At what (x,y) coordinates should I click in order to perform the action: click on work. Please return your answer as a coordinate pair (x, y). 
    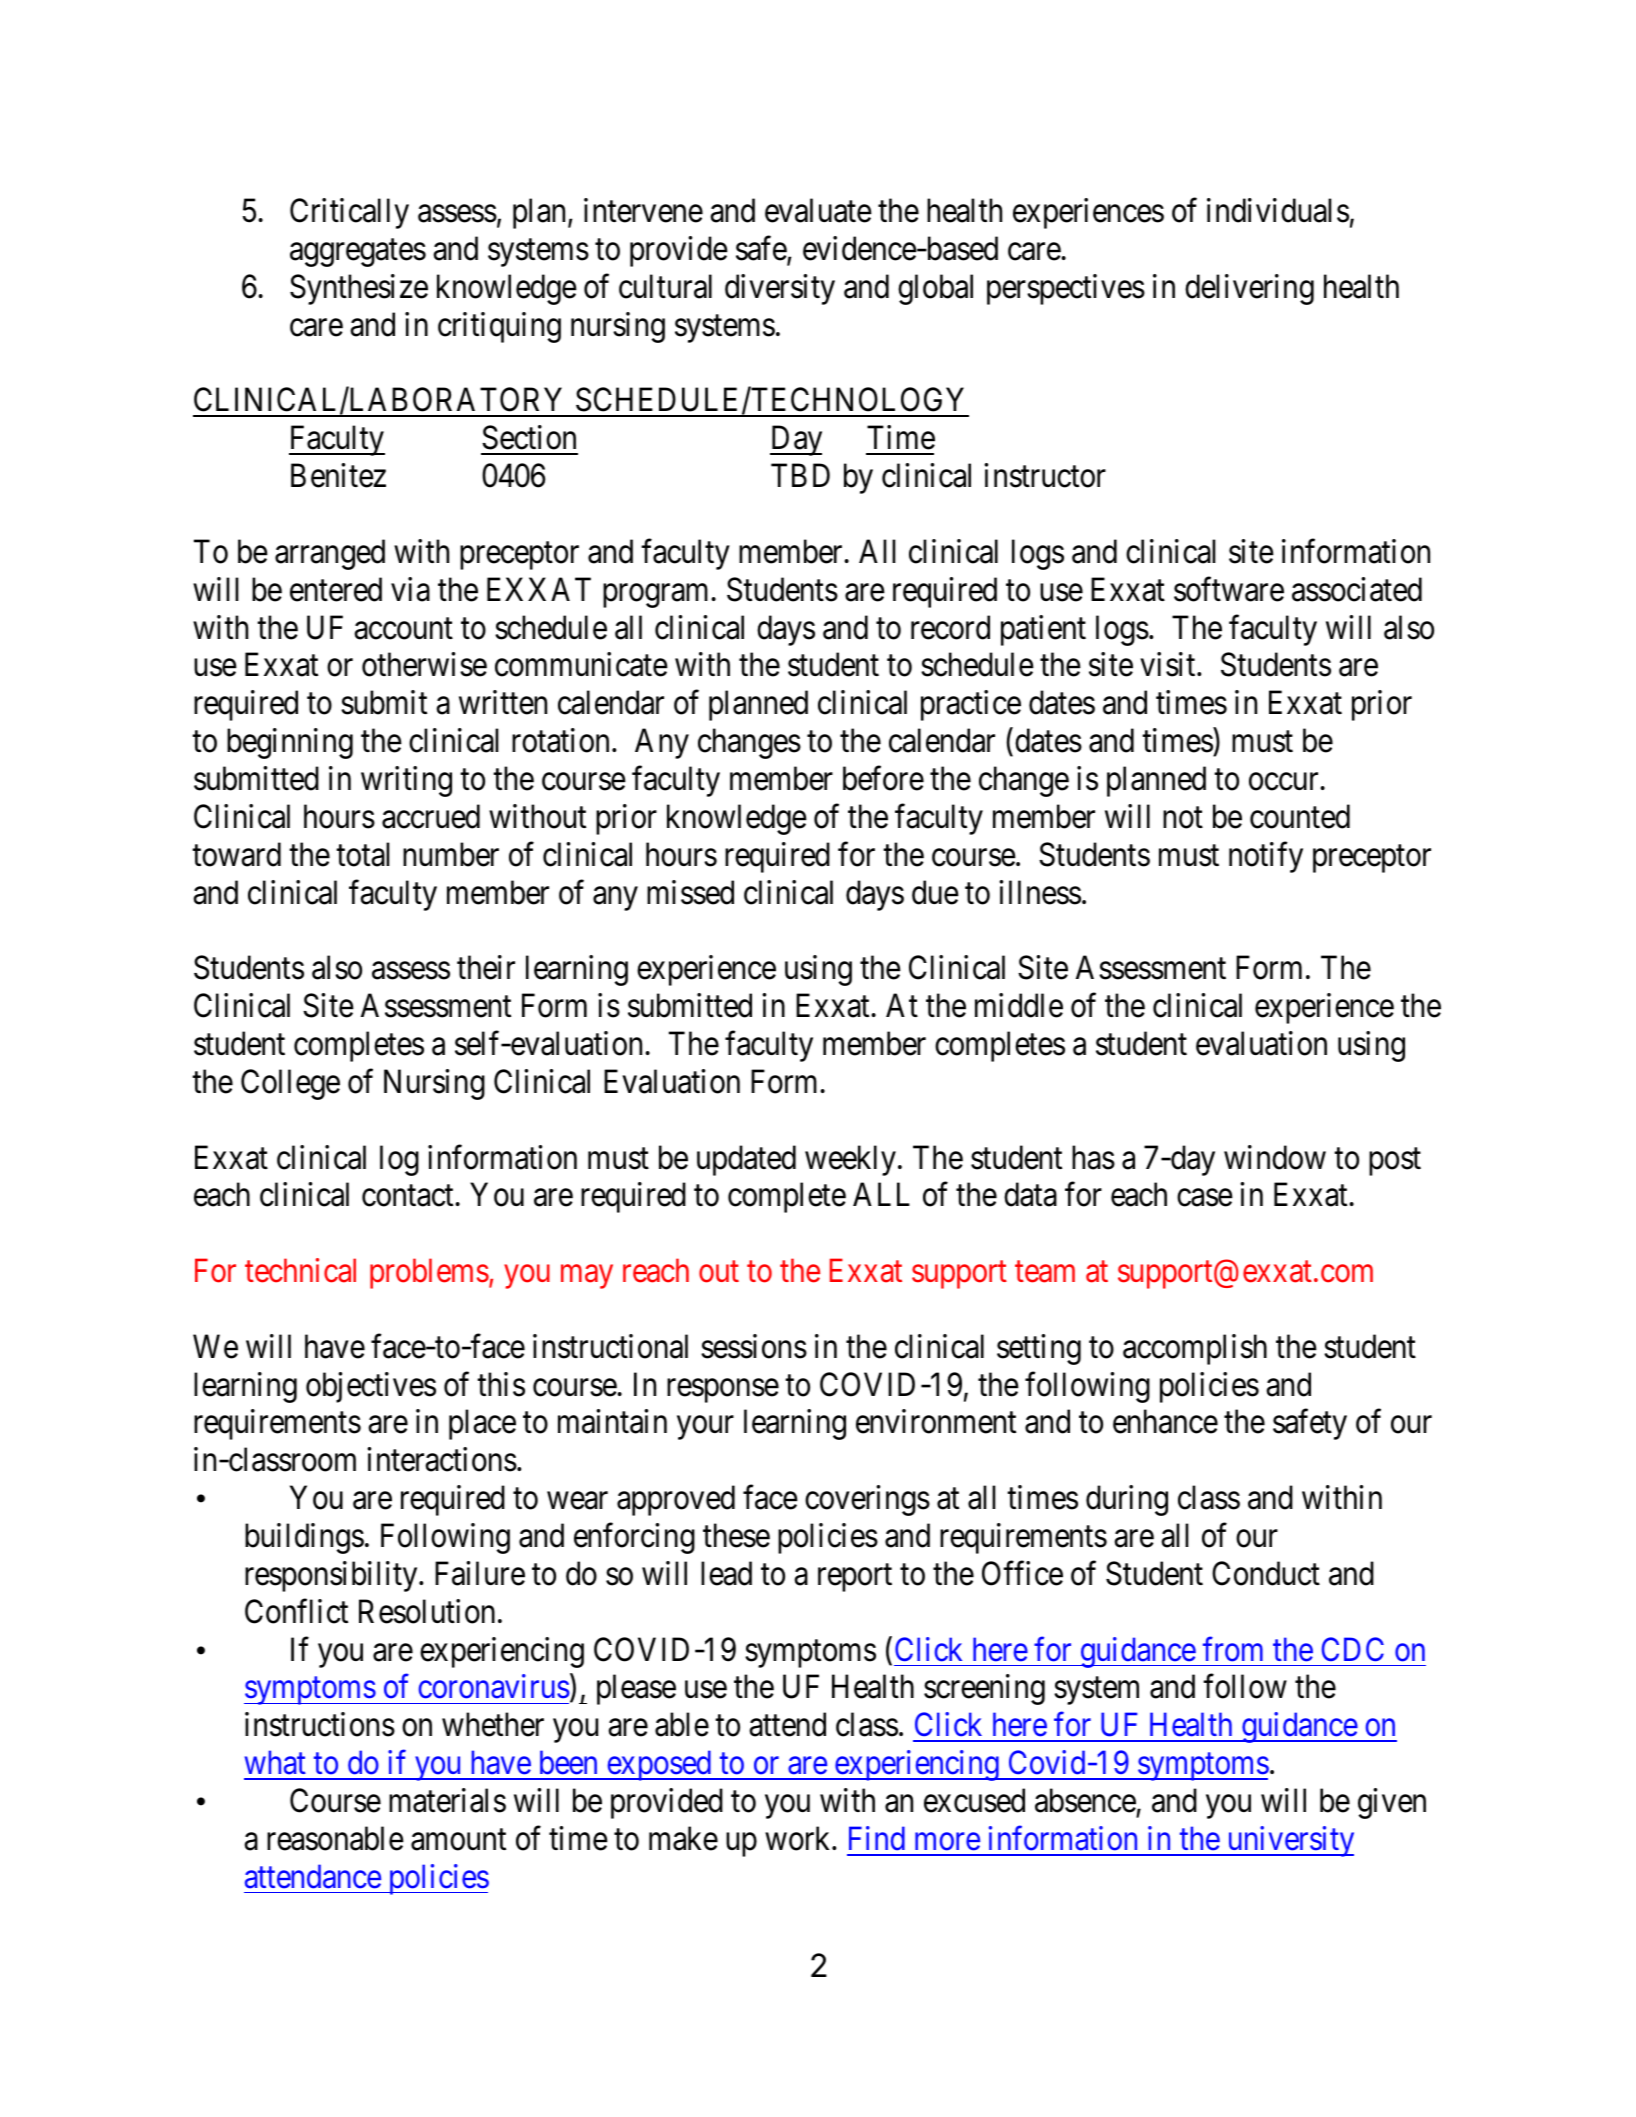
    Looking at the image, I should click on (799, 1838).
